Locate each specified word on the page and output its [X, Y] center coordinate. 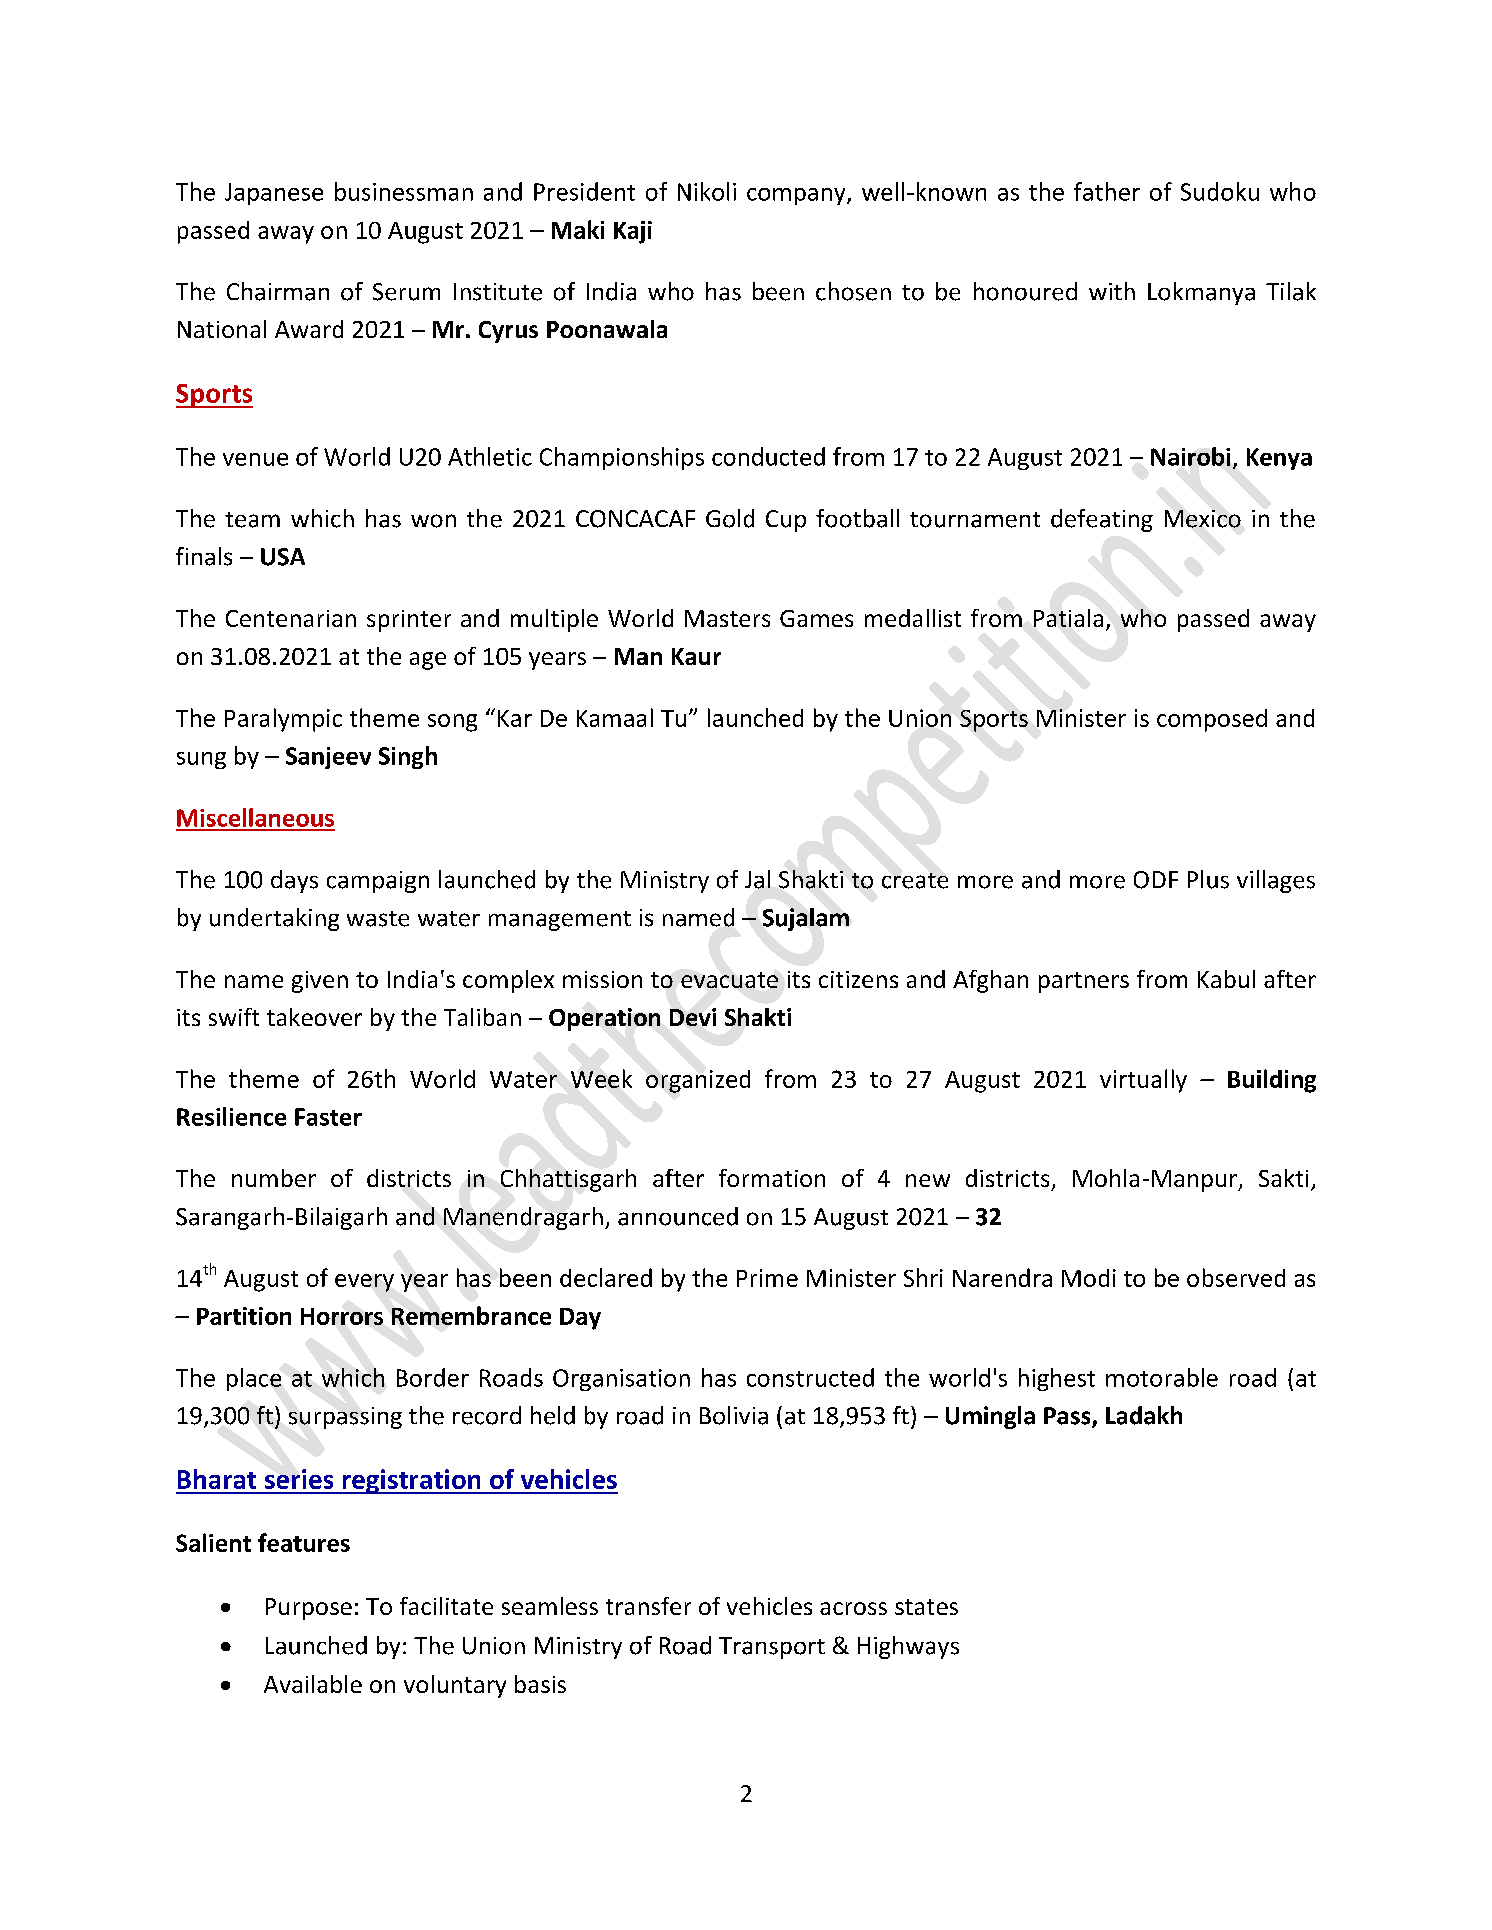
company [797, 196]
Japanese [274, 194]
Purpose [309, 1609]
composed [1212, 720]
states [926, 1607]
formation [772, 1178]
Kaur [696, 656]
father [1107, 191]
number [274, 1178]
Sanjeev [328, 758]
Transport [772, 1648]
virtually [1143, 1081]
